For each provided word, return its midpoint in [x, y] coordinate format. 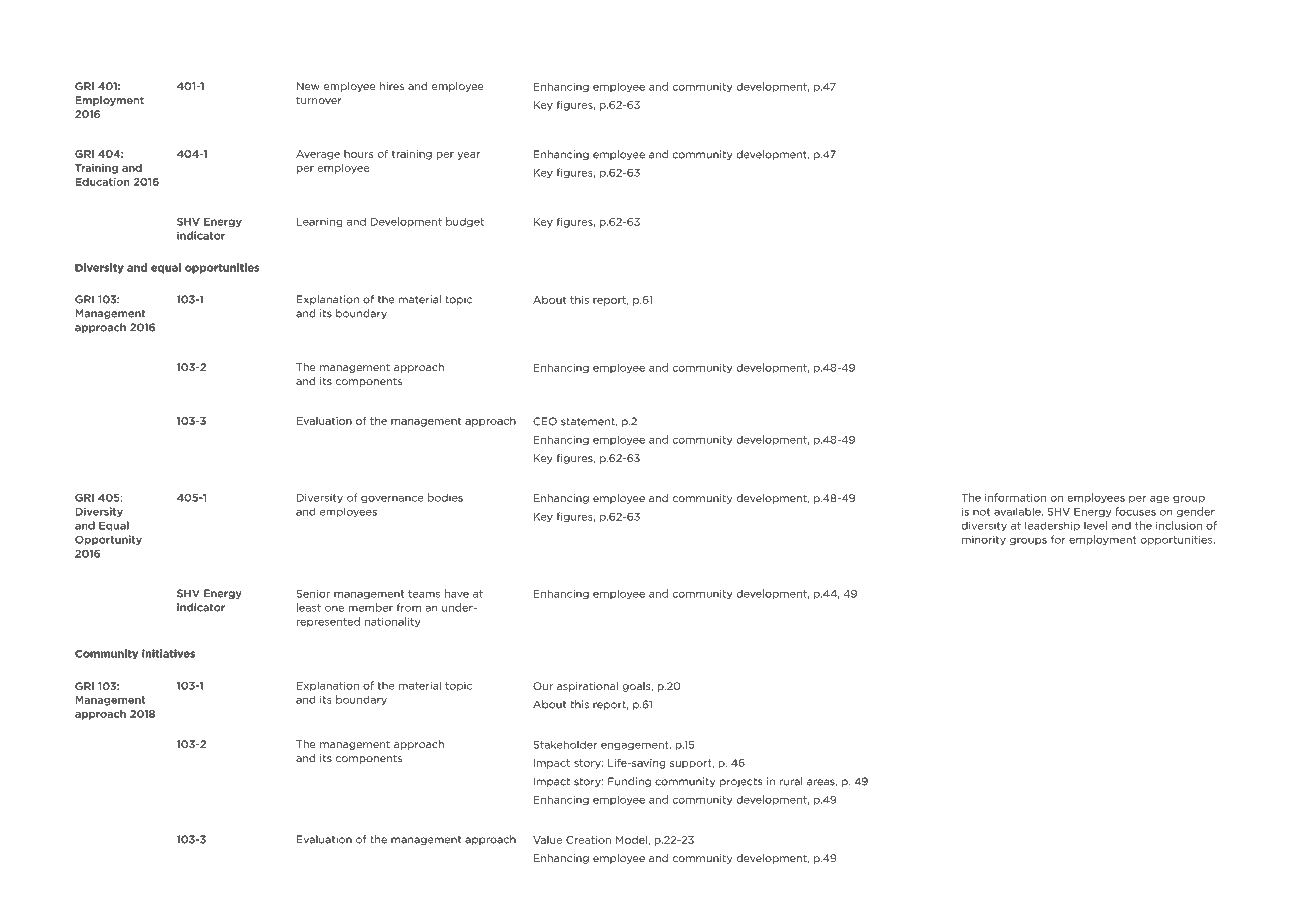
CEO [545, 421]
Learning [320, 223]
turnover [319, 100]
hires [392, 86]
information [1015, 497]
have [457, 593]
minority [984, 541]
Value [547, 840]
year [468, 156]
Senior [313, 593]
